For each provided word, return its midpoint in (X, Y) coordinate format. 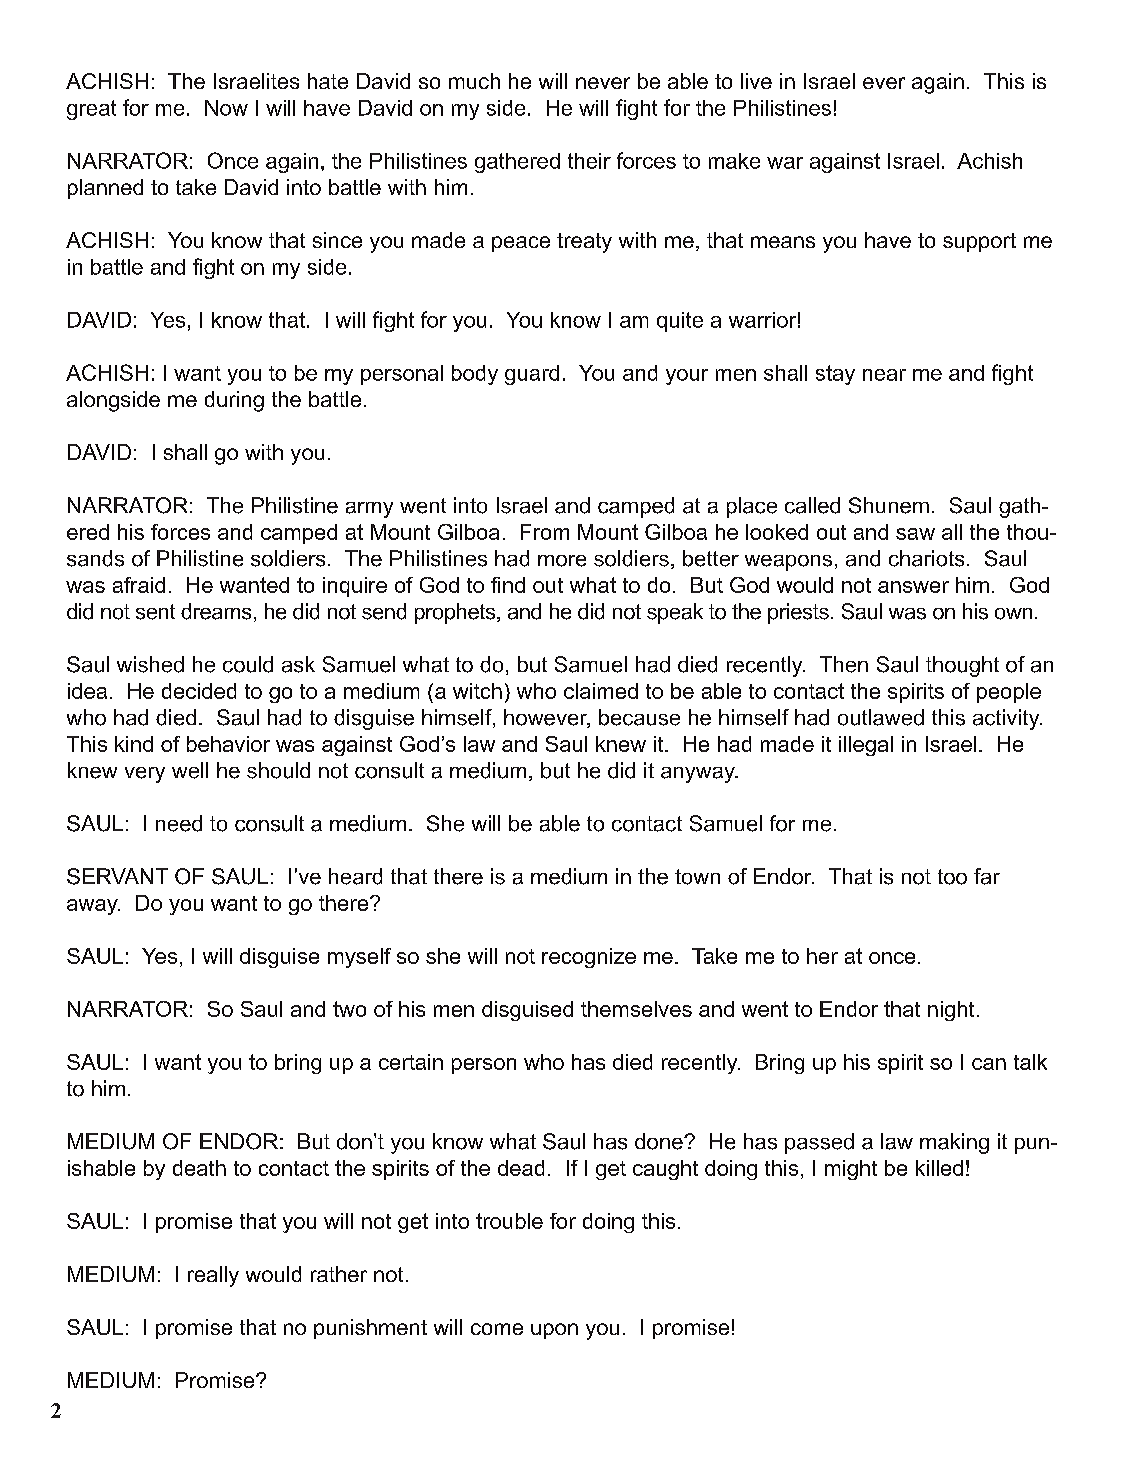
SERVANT (117, 876)
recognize (589, 958)
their (589, 161)
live (756, 81)
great (91, 110)
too (952, 877)
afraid (139, 585)
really (213, 1276)
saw (915, 534)
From (545, 532)
